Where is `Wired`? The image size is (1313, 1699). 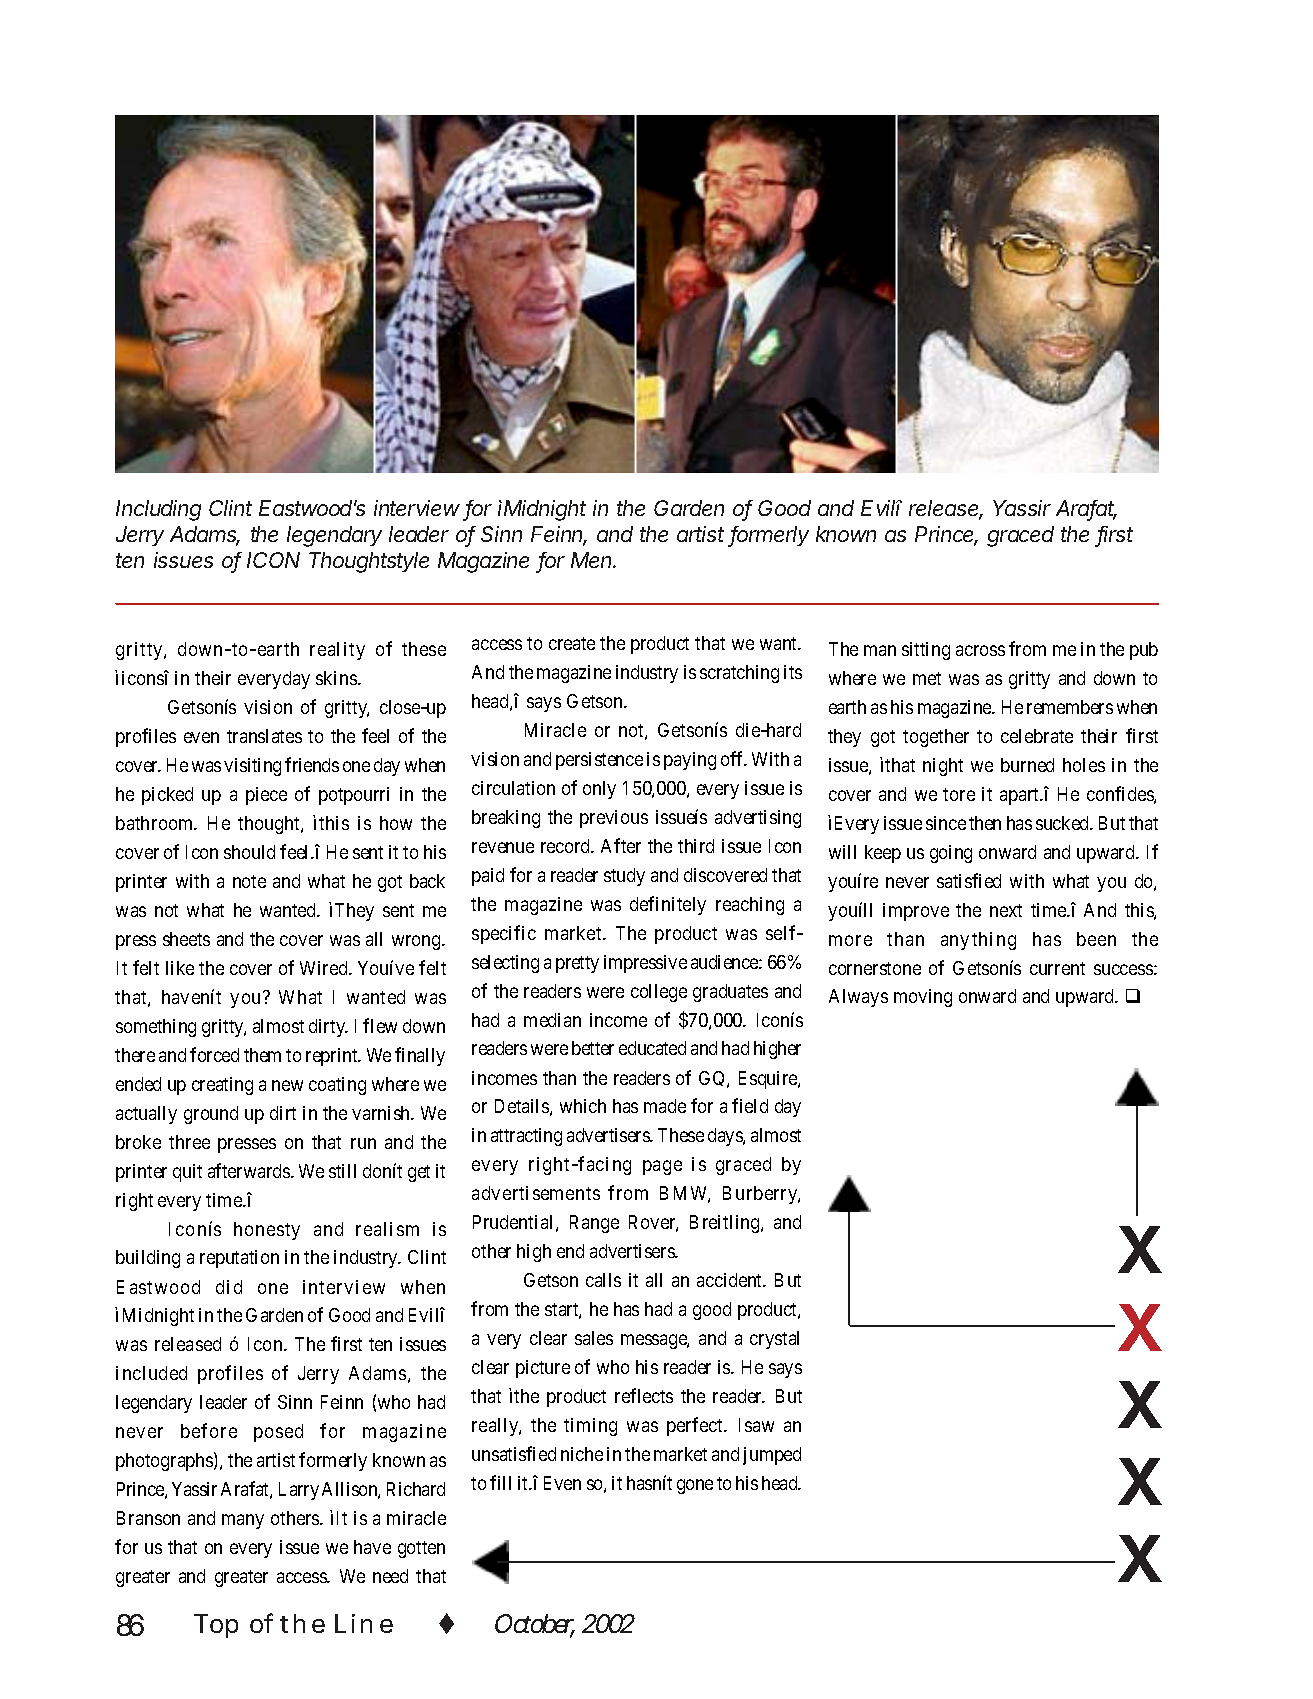
Wired is located at coordinates (325, 968).
